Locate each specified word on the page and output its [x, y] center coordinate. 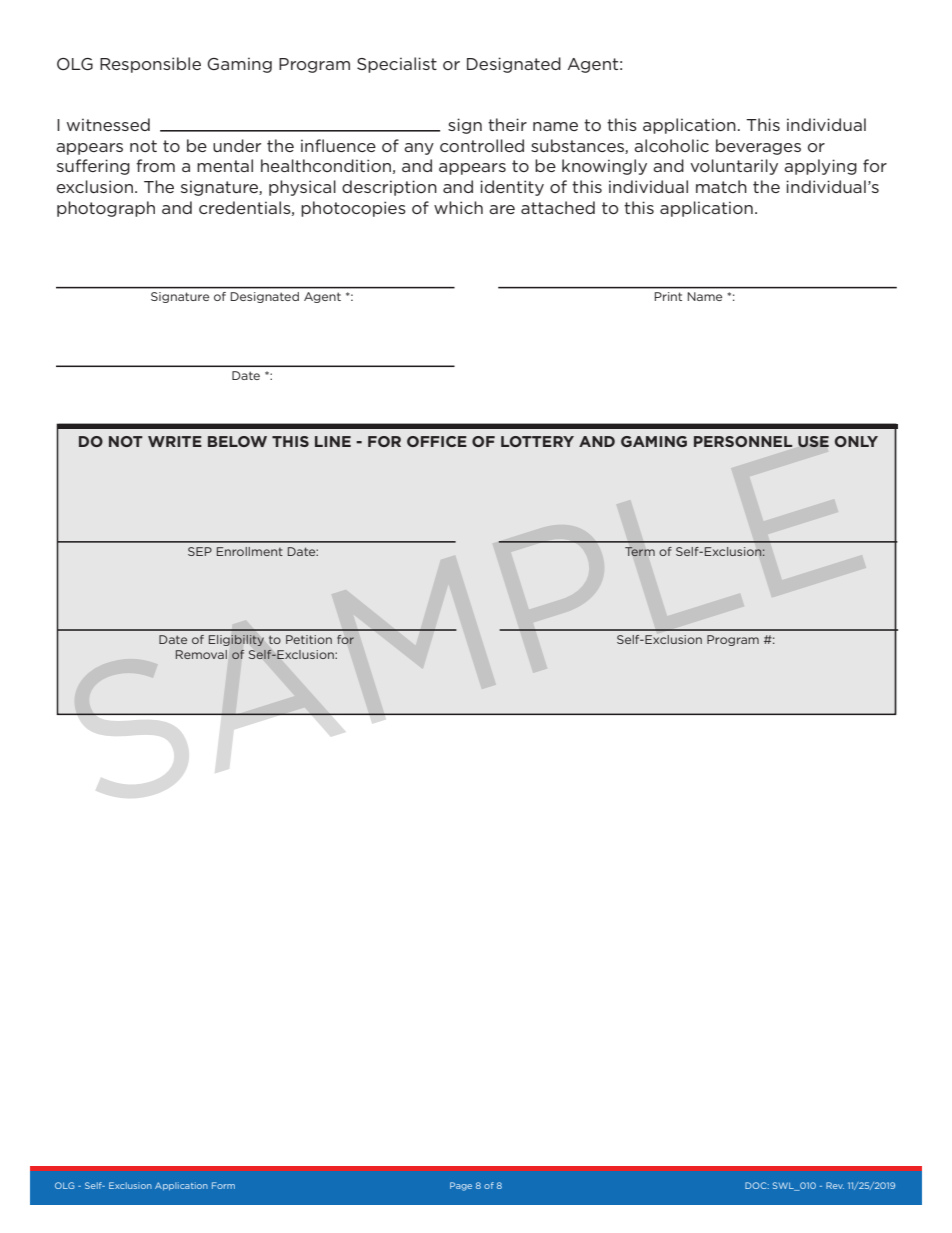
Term [640, 551]
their [507, 124]
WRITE [175, 441]
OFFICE [437, 441]
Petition [309, 639]
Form [223, 1185]
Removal [201, 654]
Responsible [150, 65]
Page [461, 1186]
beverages [758, 147]
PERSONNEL [743, 441]
